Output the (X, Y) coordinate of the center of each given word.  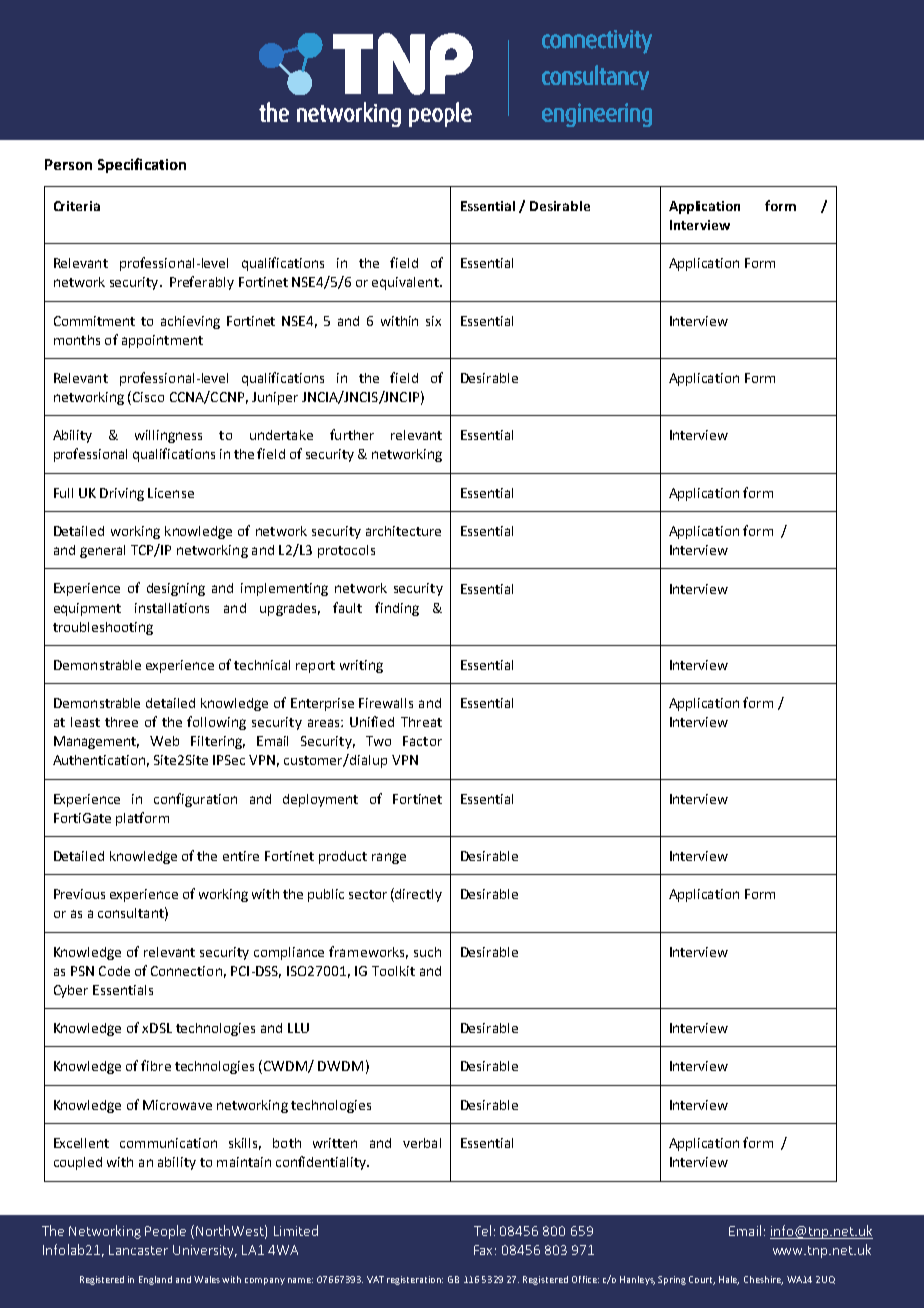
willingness (168, 436)
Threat (421, 722)
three (121, 722)
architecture (403, 531)
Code (114, 971)
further (352, 434)
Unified (372, 721)
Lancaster (138, 1250)
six (433, 321)
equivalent (406, 283)
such (427, 952)
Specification (142, 165)
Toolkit (393, 971)
